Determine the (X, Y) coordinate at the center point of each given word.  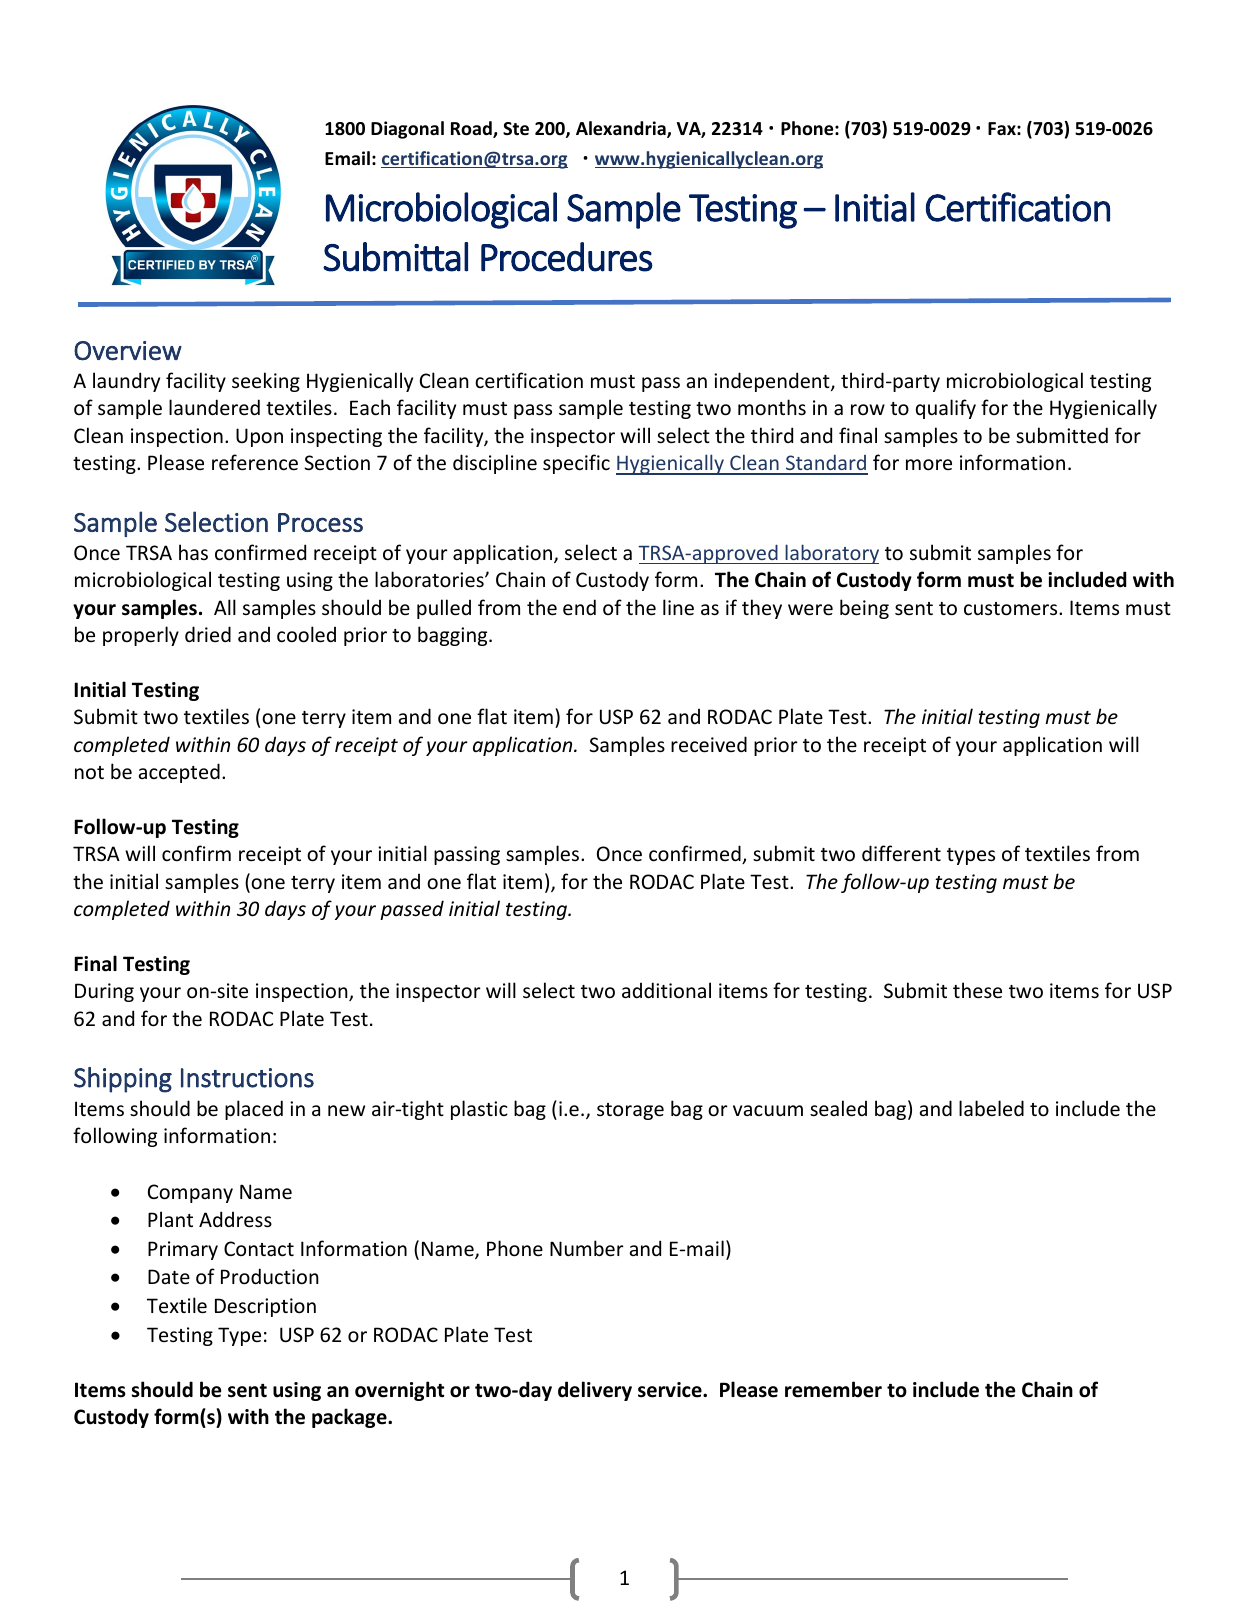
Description (265, 1307)
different (901, 853)
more (929, 465)
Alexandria (622, 129)
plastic (479, 1110)
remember (833, 1389)
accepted (179, 773)
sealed (838, 1108)
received (709, 744)
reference (255, 462)
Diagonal (407, 130)
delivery (595, 1391)
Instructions (247, 1078)
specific (576, 464)
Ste (516, 128)
